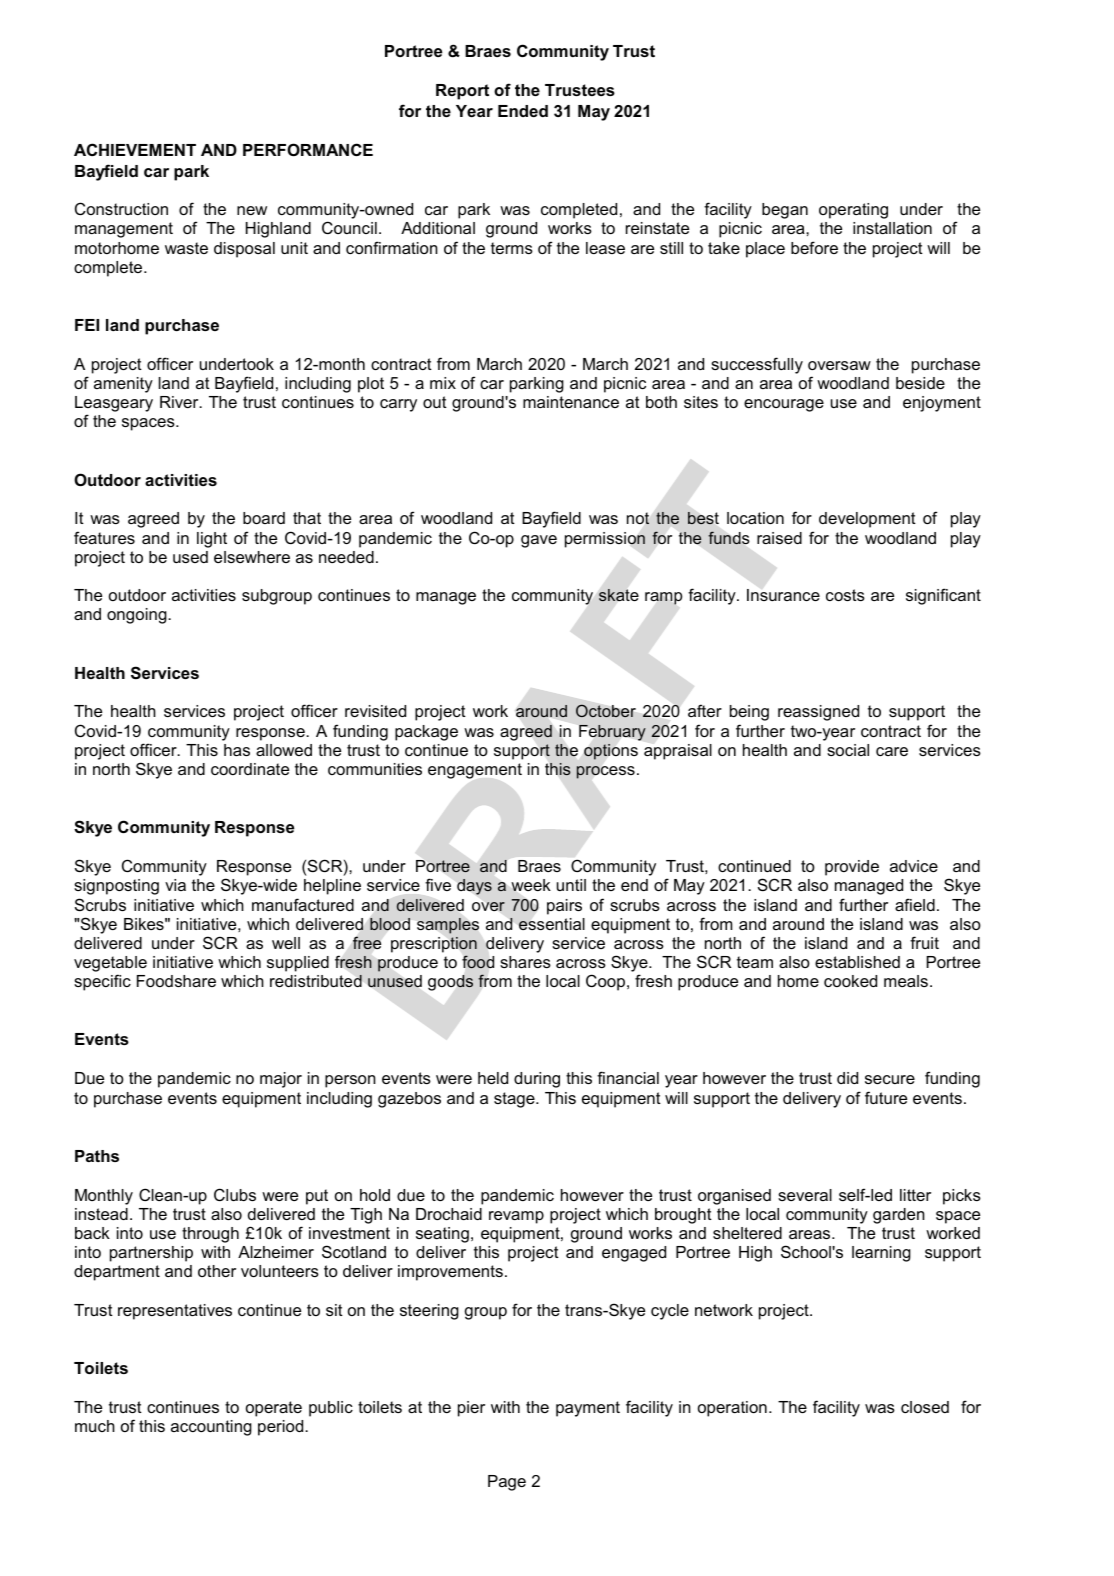  What do you see at coordinates (853, 211) in the document?
I see `operating` at bounding box center [853, 211].
